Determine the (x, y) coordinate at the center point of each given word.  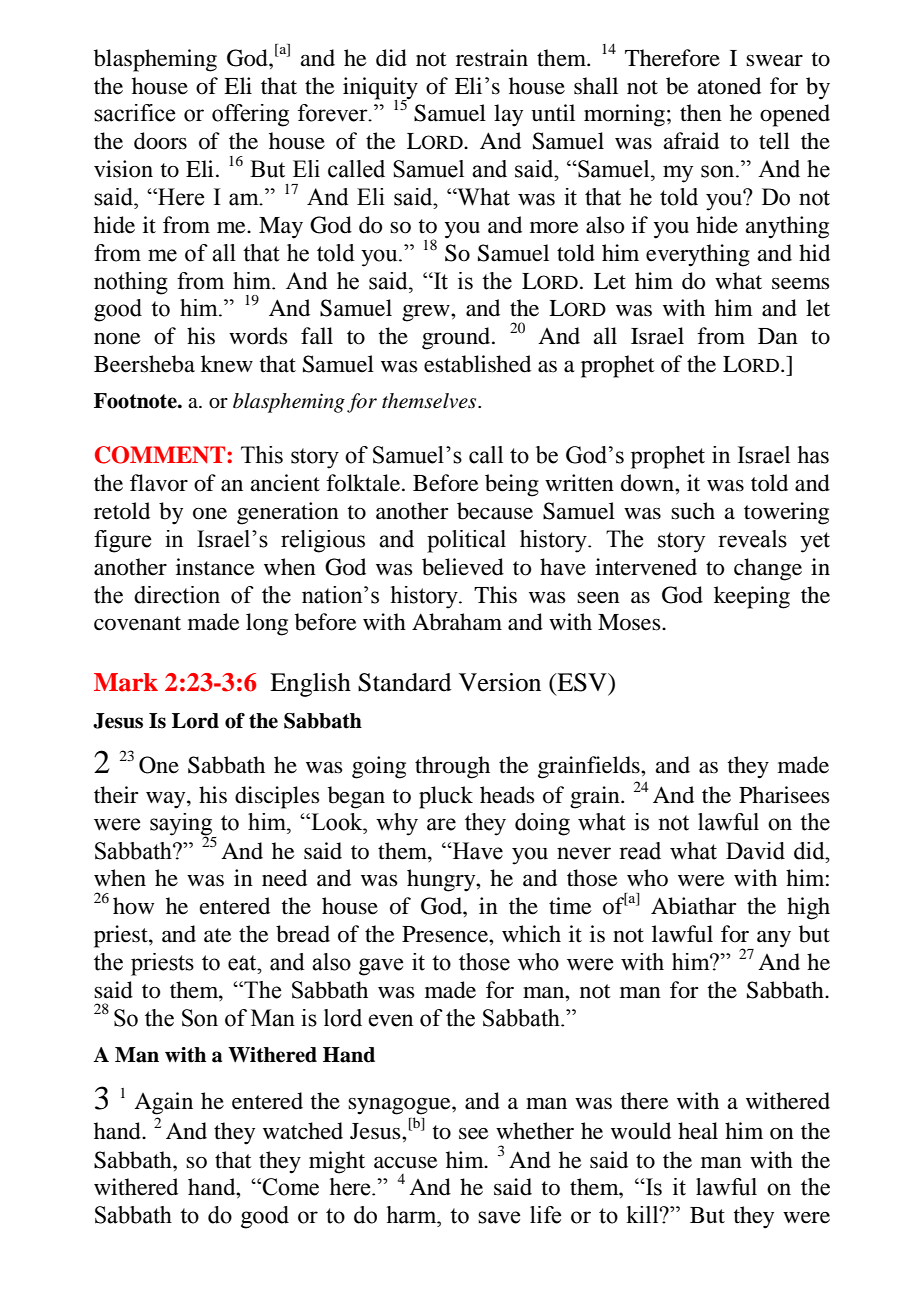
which (531, 934)
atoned (729, 86)
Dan (778, 336)
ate (218, 935)
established (477, 364)
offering (250, 115)
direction (177, 595)
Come (290, 1187)
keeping (752, 597)
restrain (492, 58)
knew (227, 364)
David (755, 851)
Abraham (457, 622)
